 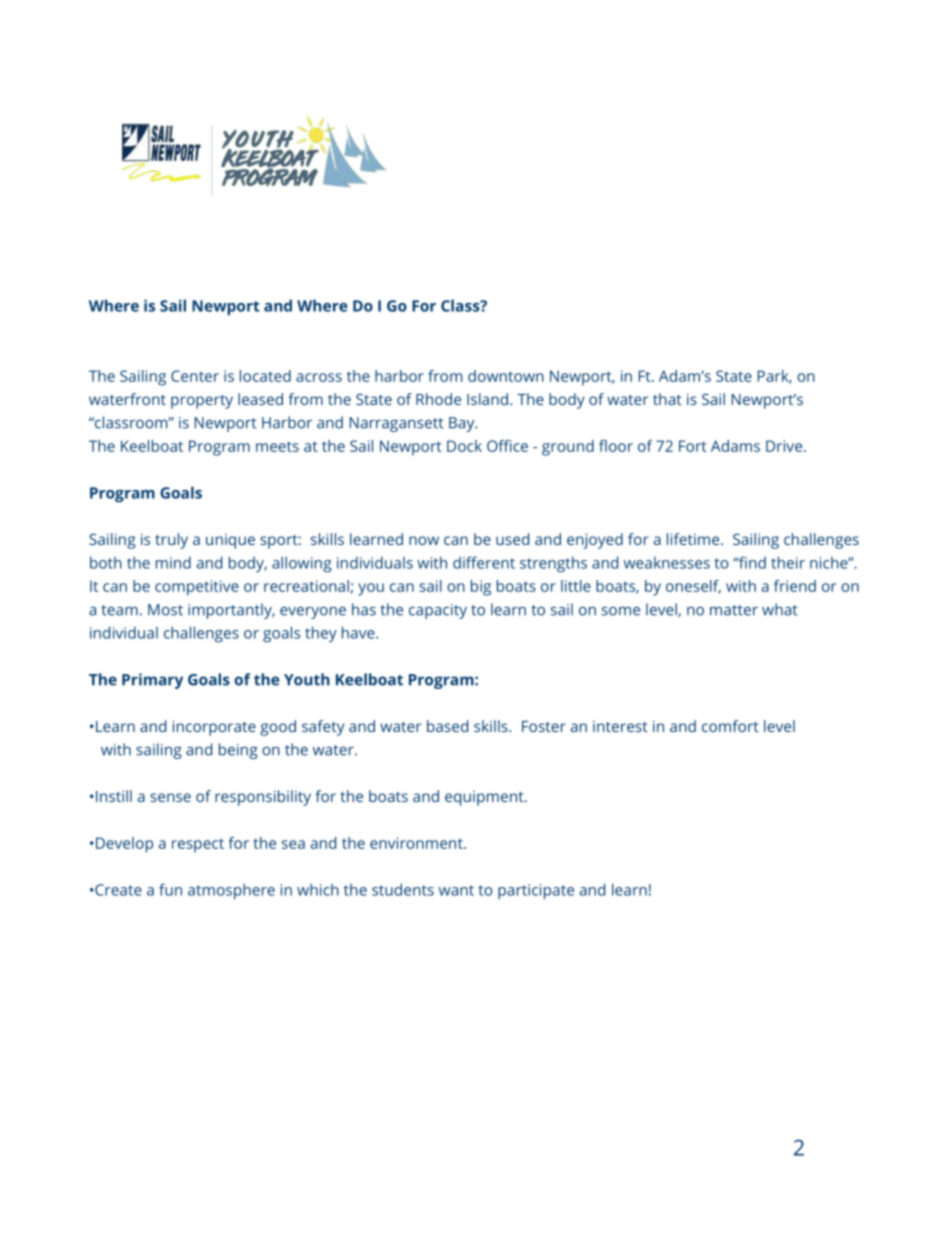 I want to click on now, so click(x=424, y=540).
